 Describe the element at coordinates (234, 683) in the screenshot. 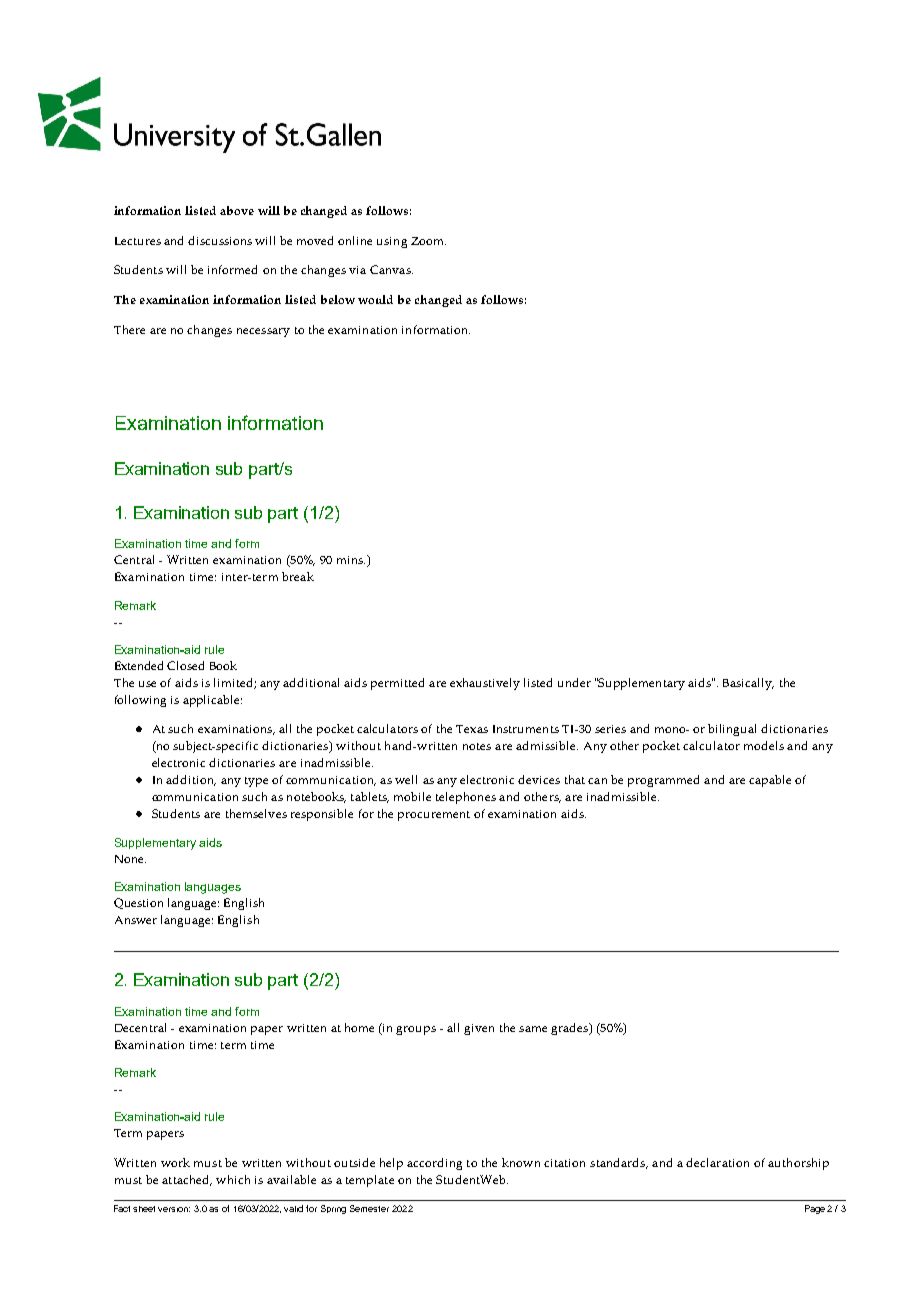

I see `limited` at that location.
